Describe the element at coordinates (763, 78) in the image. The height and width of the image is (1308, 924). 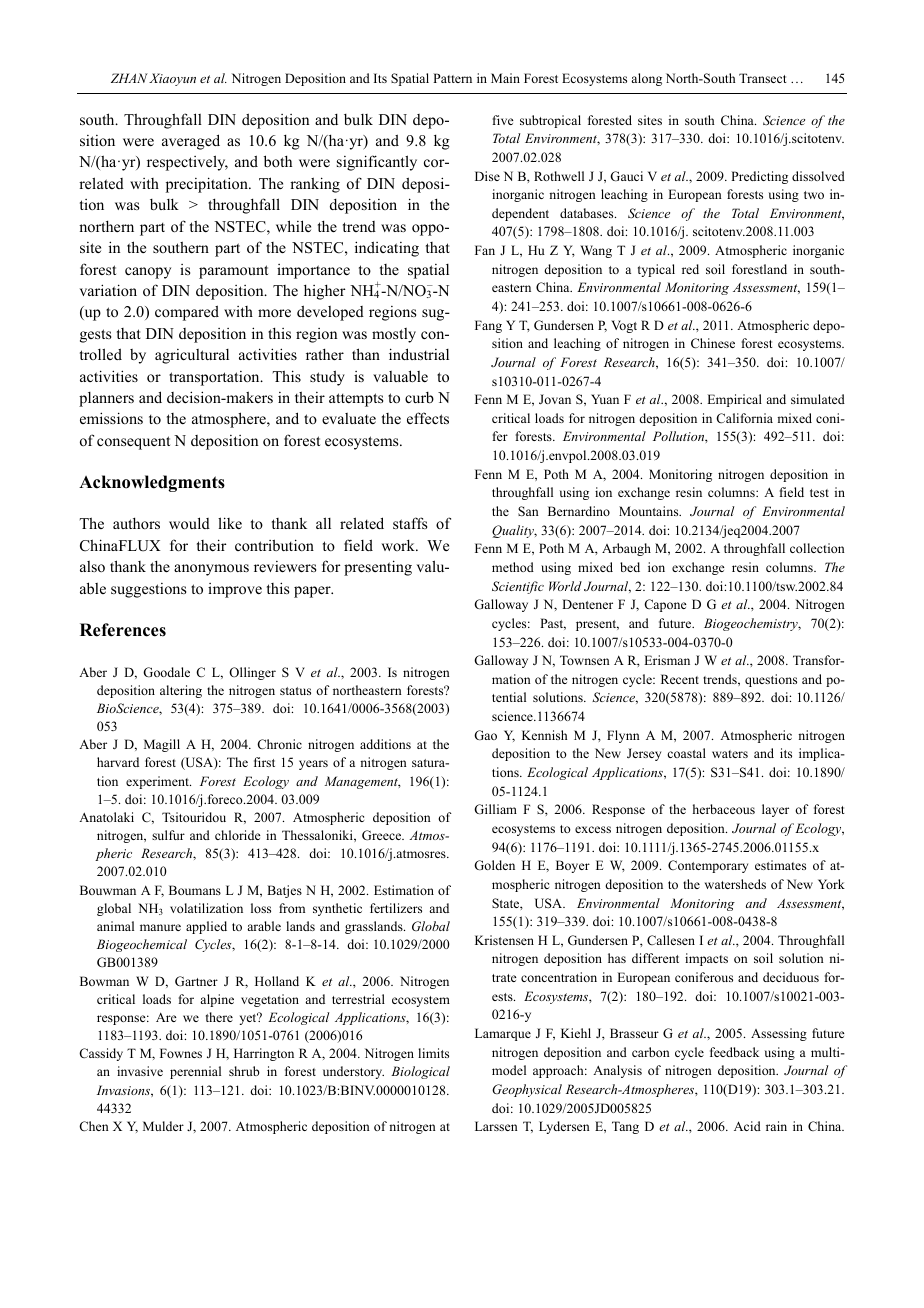
I see `Transect` at that location.
